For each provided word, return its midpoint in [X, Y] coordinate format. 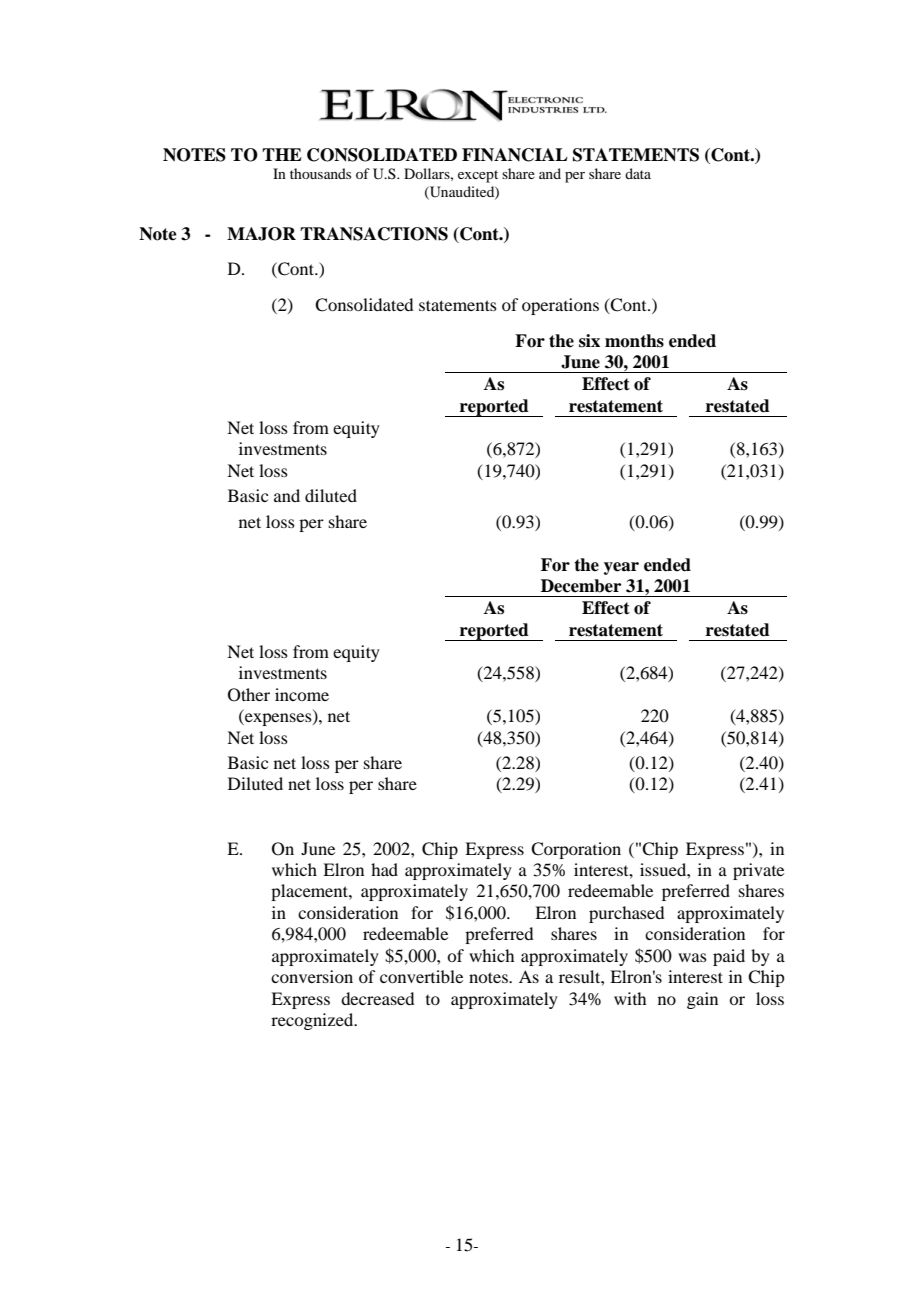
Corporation [576, 850]
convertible [421, 976]
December [581, 586]
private [758, 871]
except [478, 176]
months [634, 341]
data [638, 173]
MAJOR [261, 234]
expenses [278, 719]
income [302, 694]
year [621, 568]
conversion [312, 976]
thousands [320, 173]
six [589, 341]
